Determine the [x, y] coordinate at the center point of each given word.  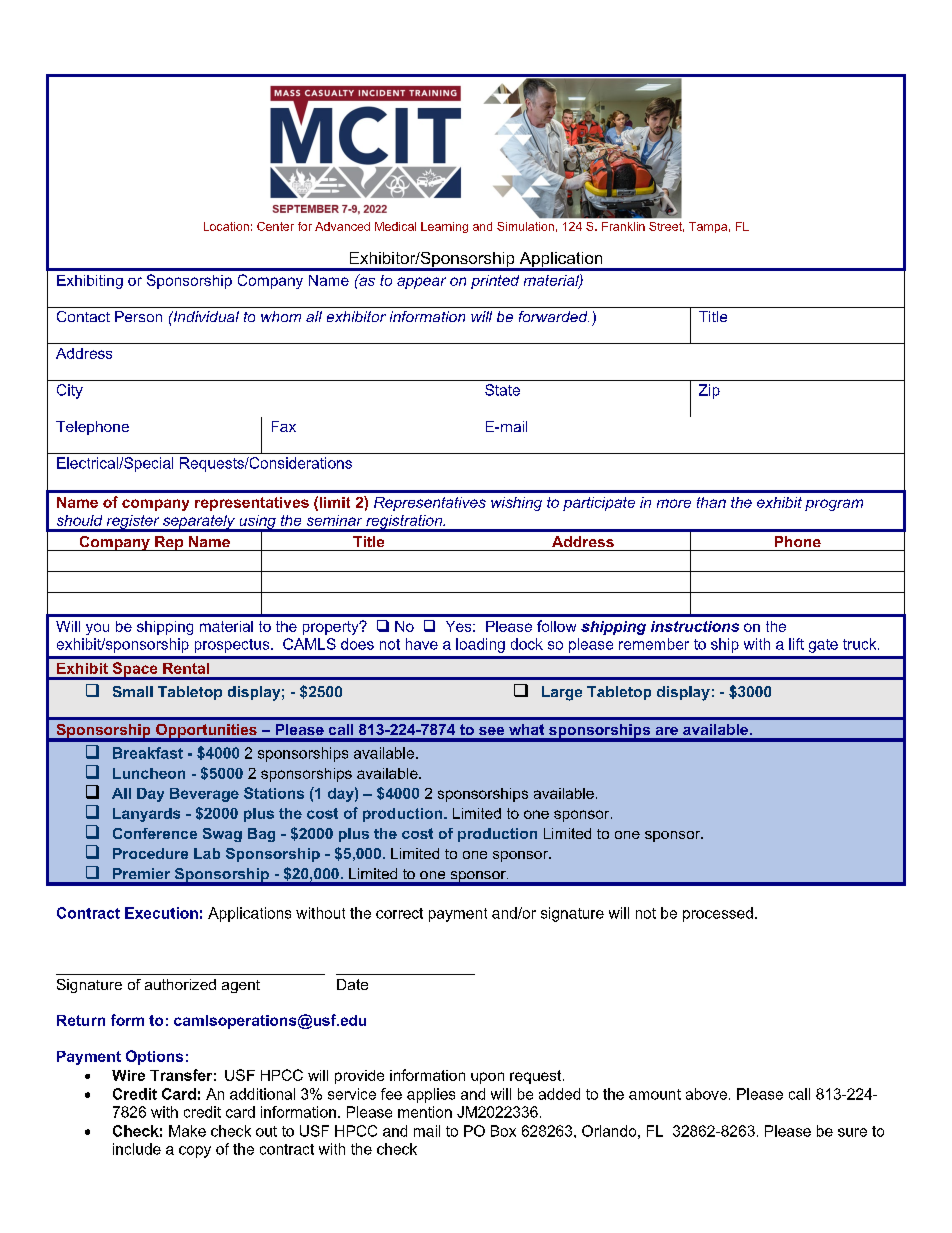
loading [480, 645]
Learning [444, 227]
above [706, 1094]
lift [796, 644]
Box [503, 1131]
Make [187, 1131]
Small [133, 691]
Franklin [623, 226]
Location [226, 226]
